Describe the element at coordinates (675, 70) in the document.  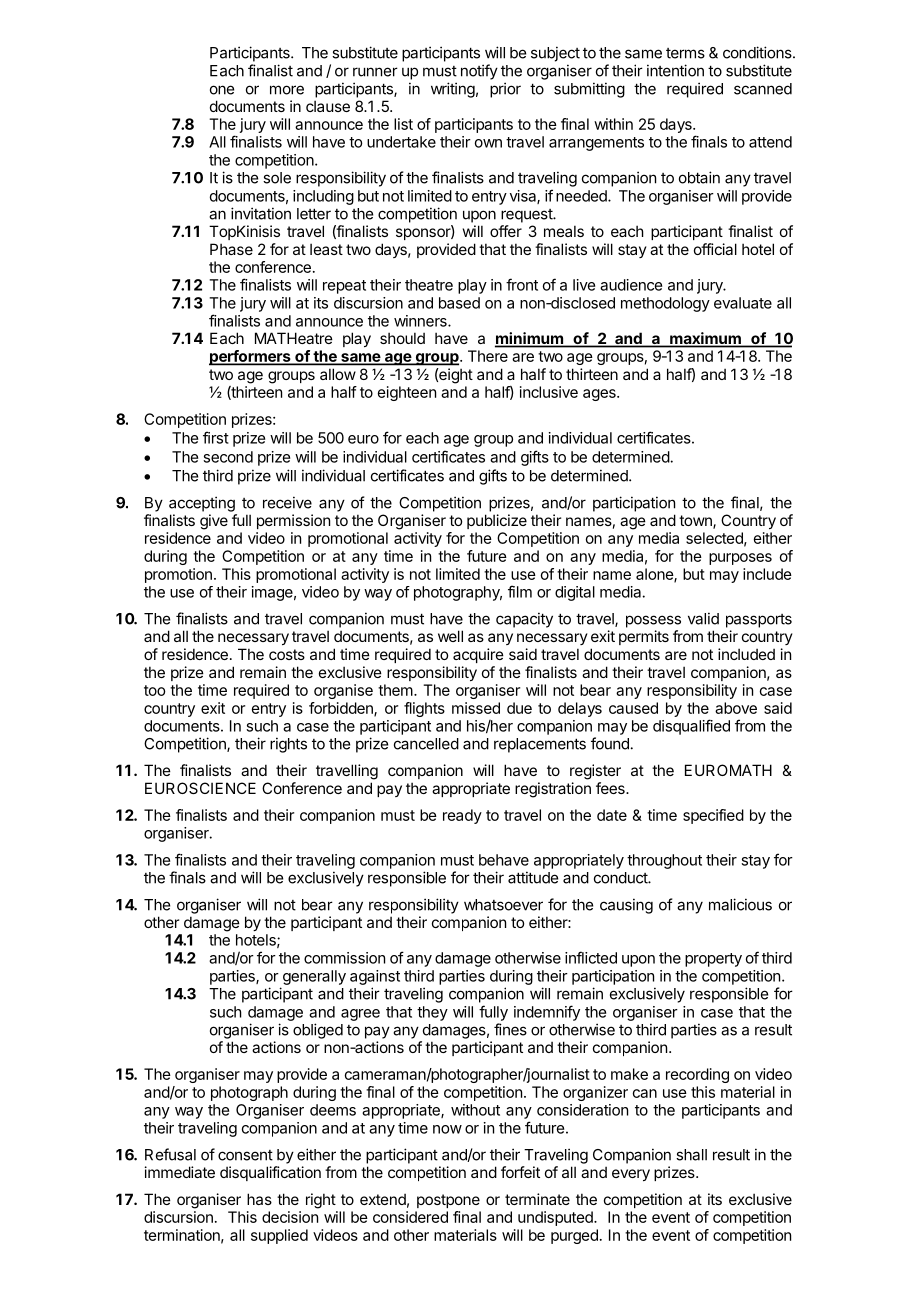
I see `intention` at that location.
